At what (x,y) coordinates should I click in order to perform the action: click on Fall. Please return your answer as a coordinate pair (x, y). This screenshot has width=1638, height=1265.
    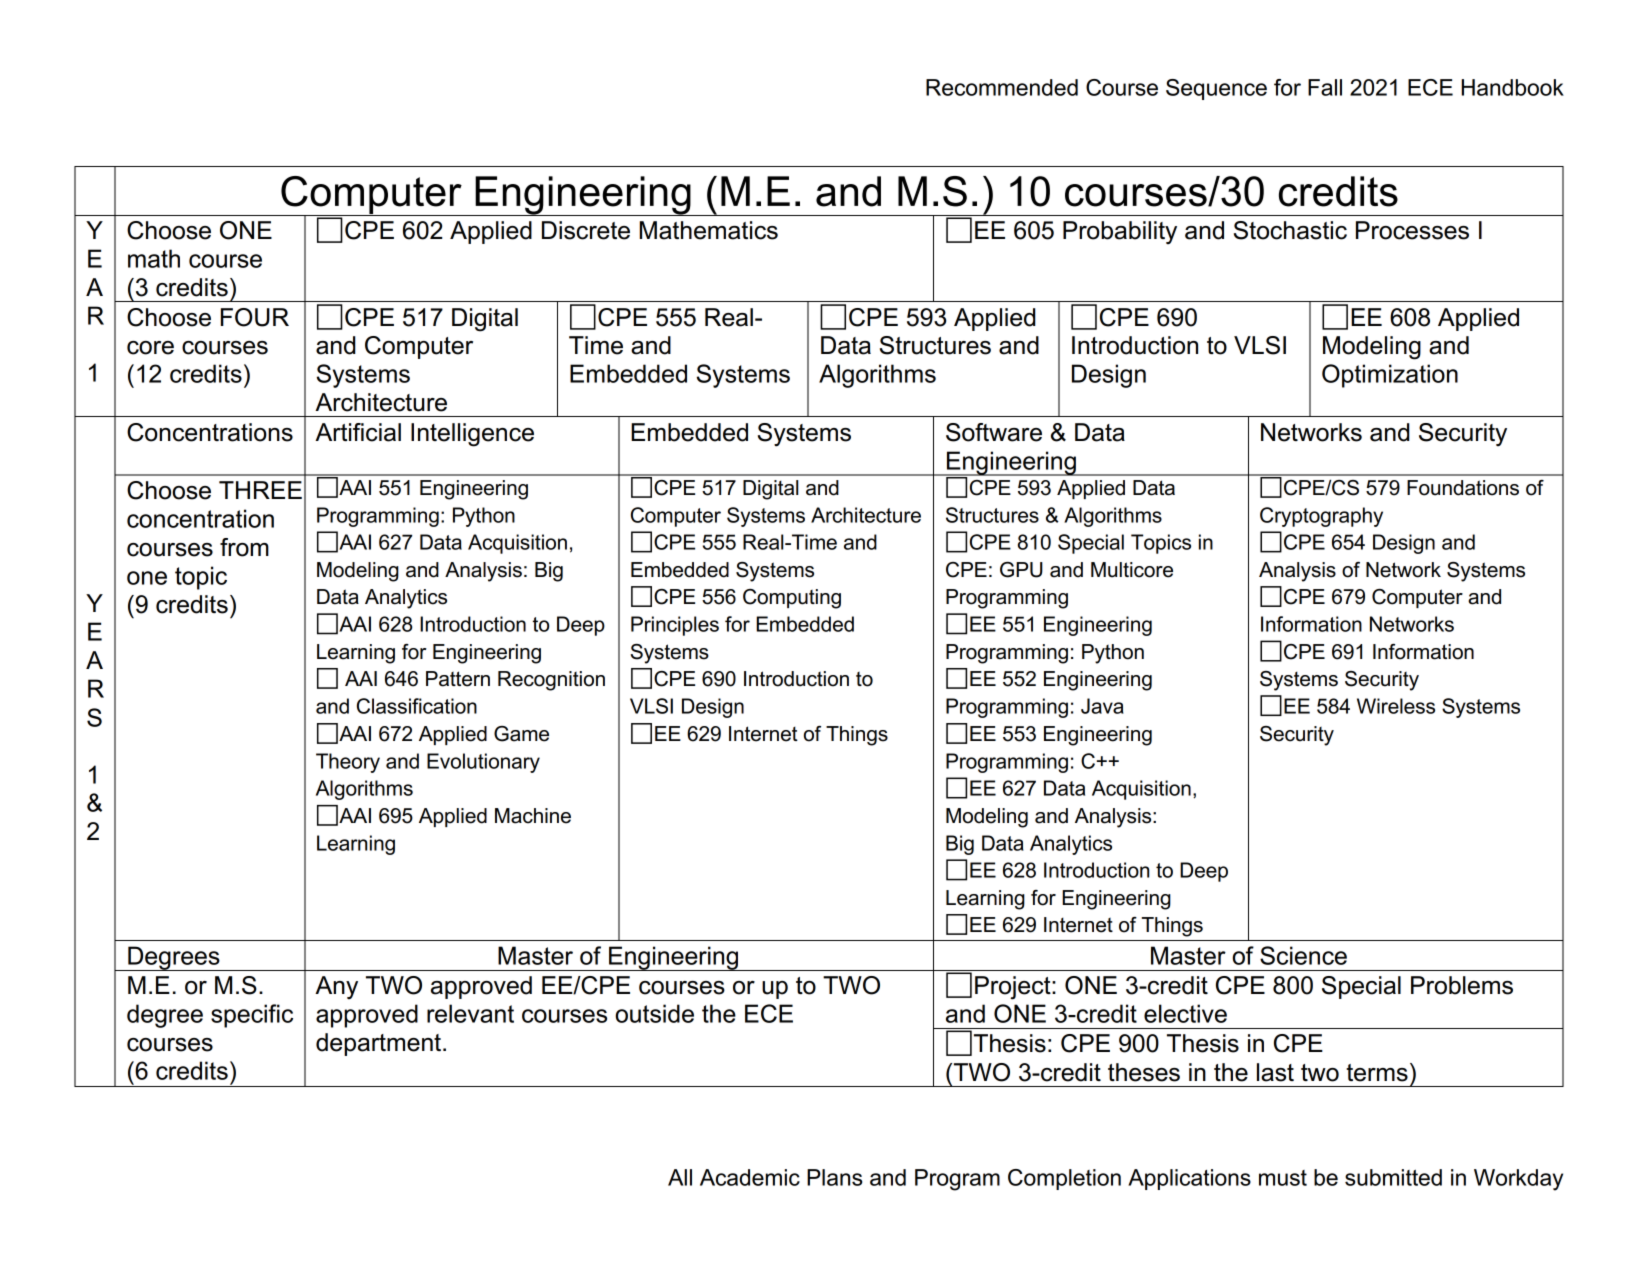
    Looking at the image, I should click on (1325, 87).
